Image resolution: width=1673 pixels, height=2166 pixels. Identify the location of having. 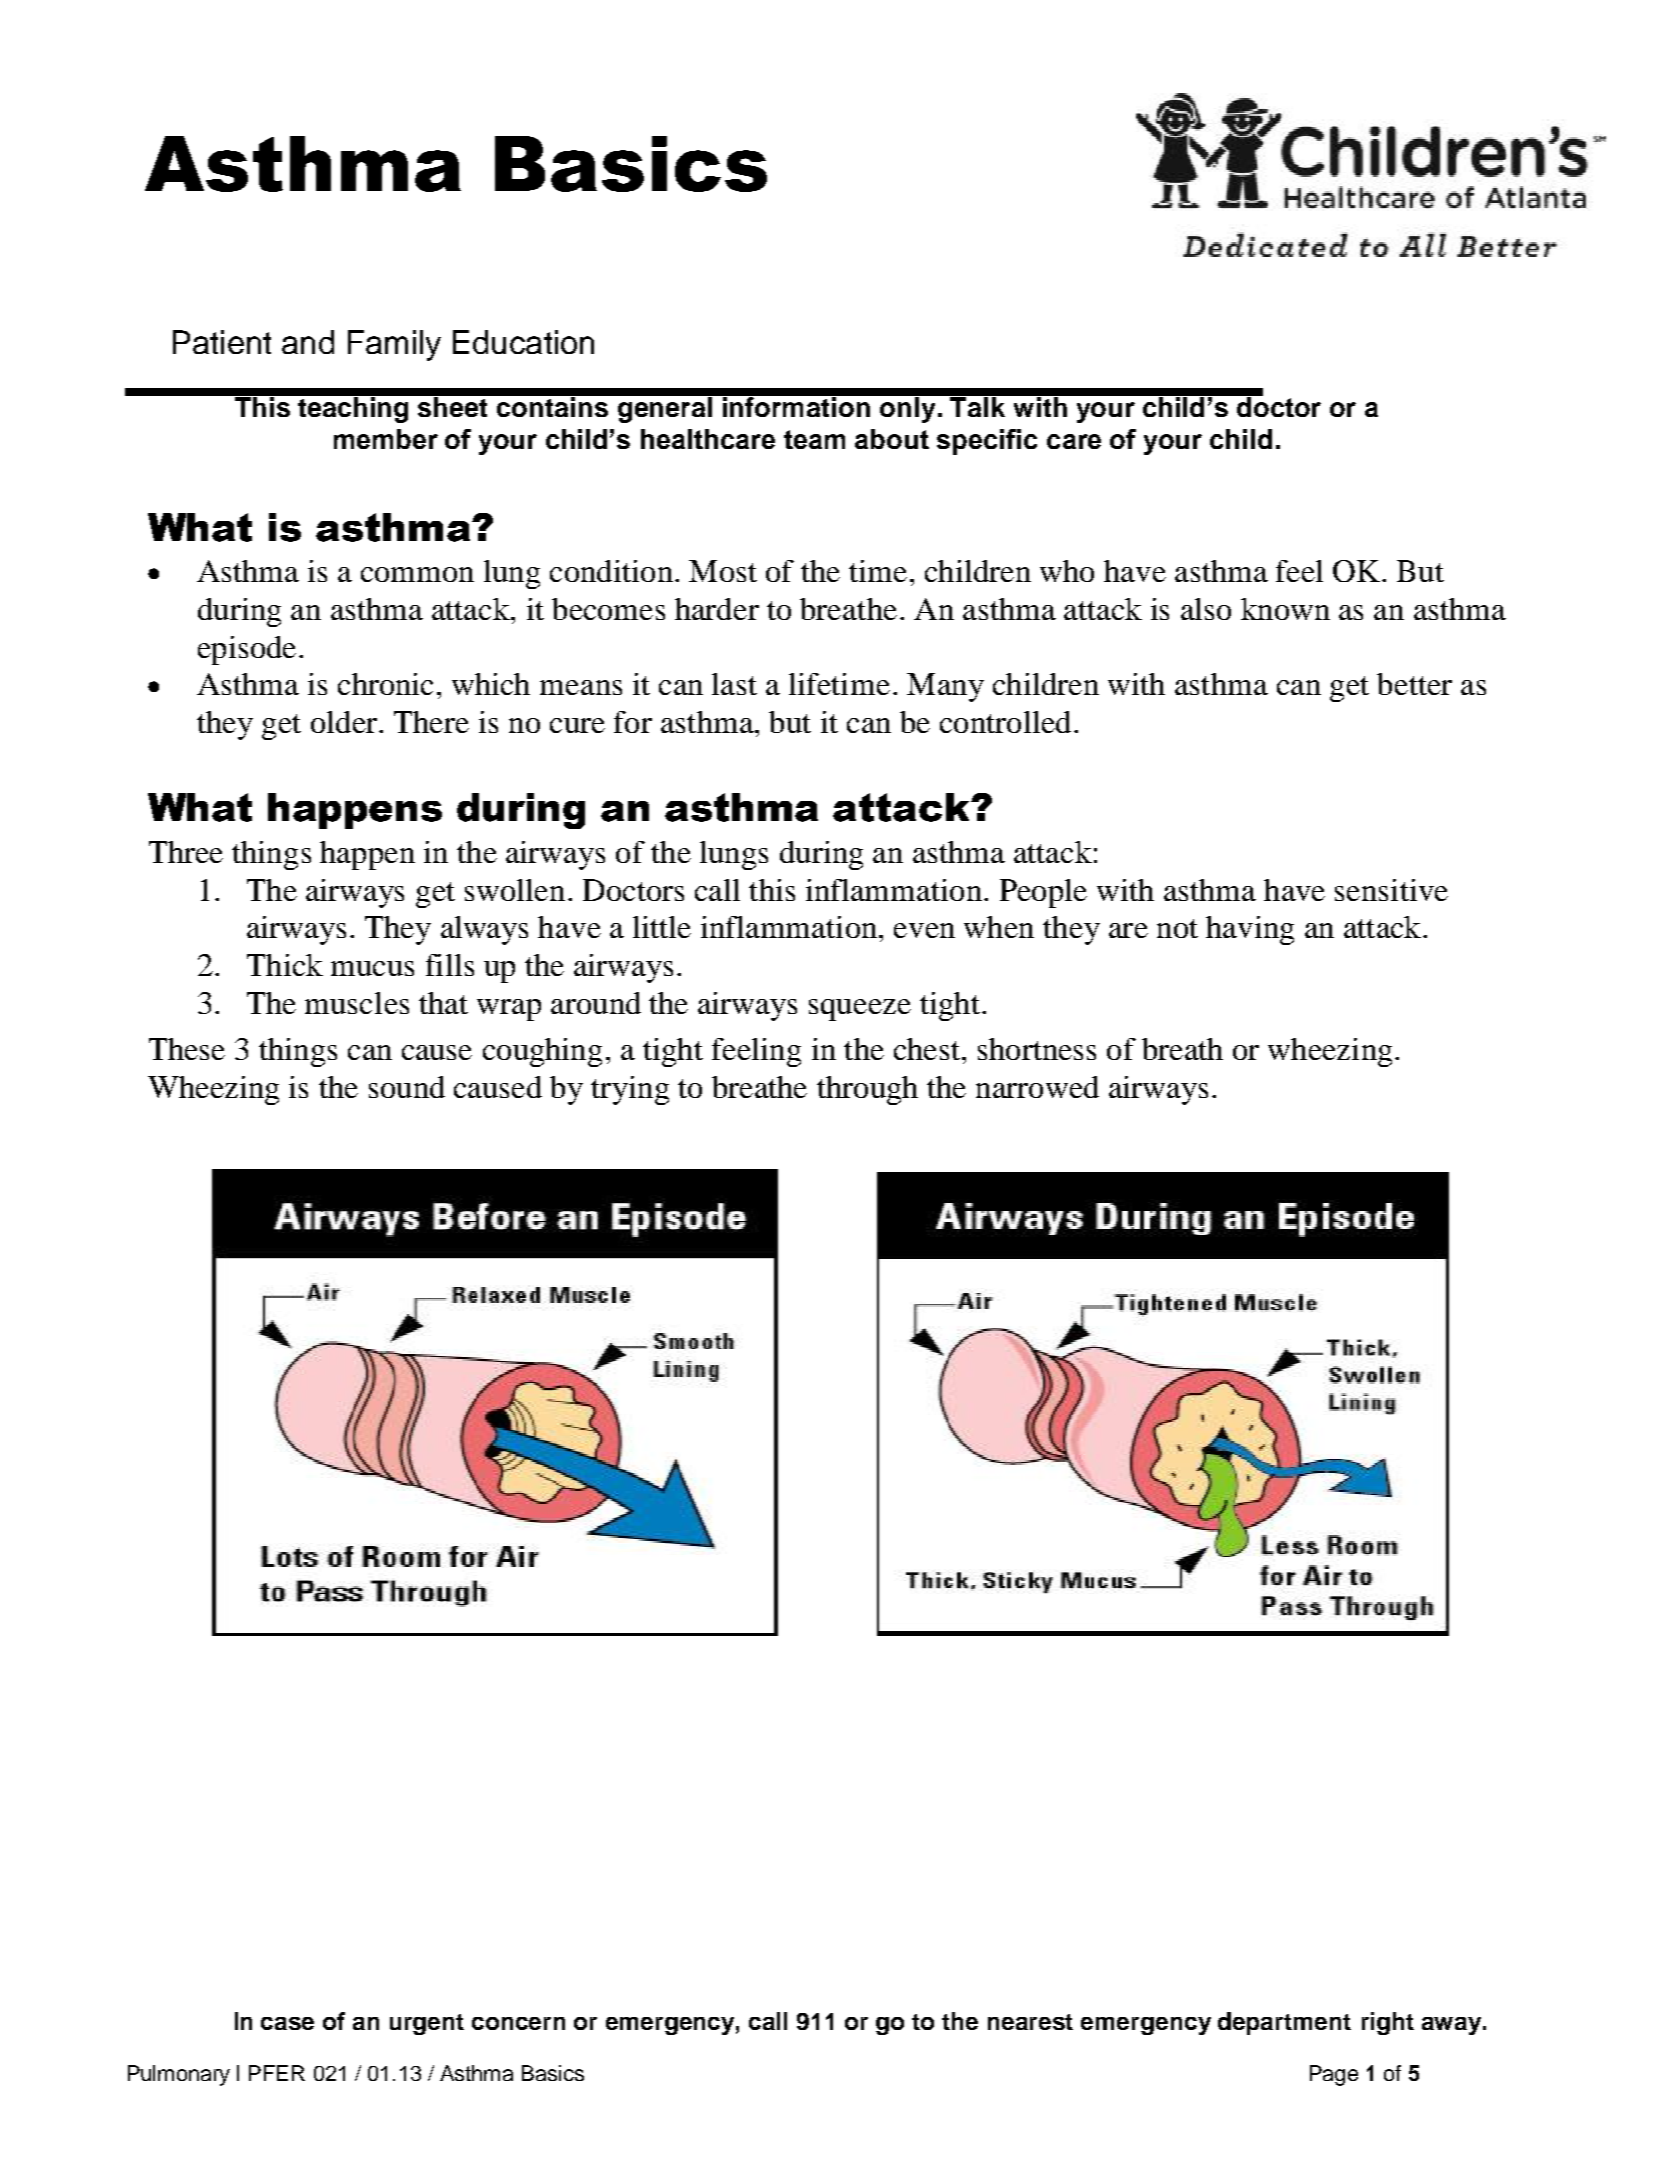
(1250, 930).
